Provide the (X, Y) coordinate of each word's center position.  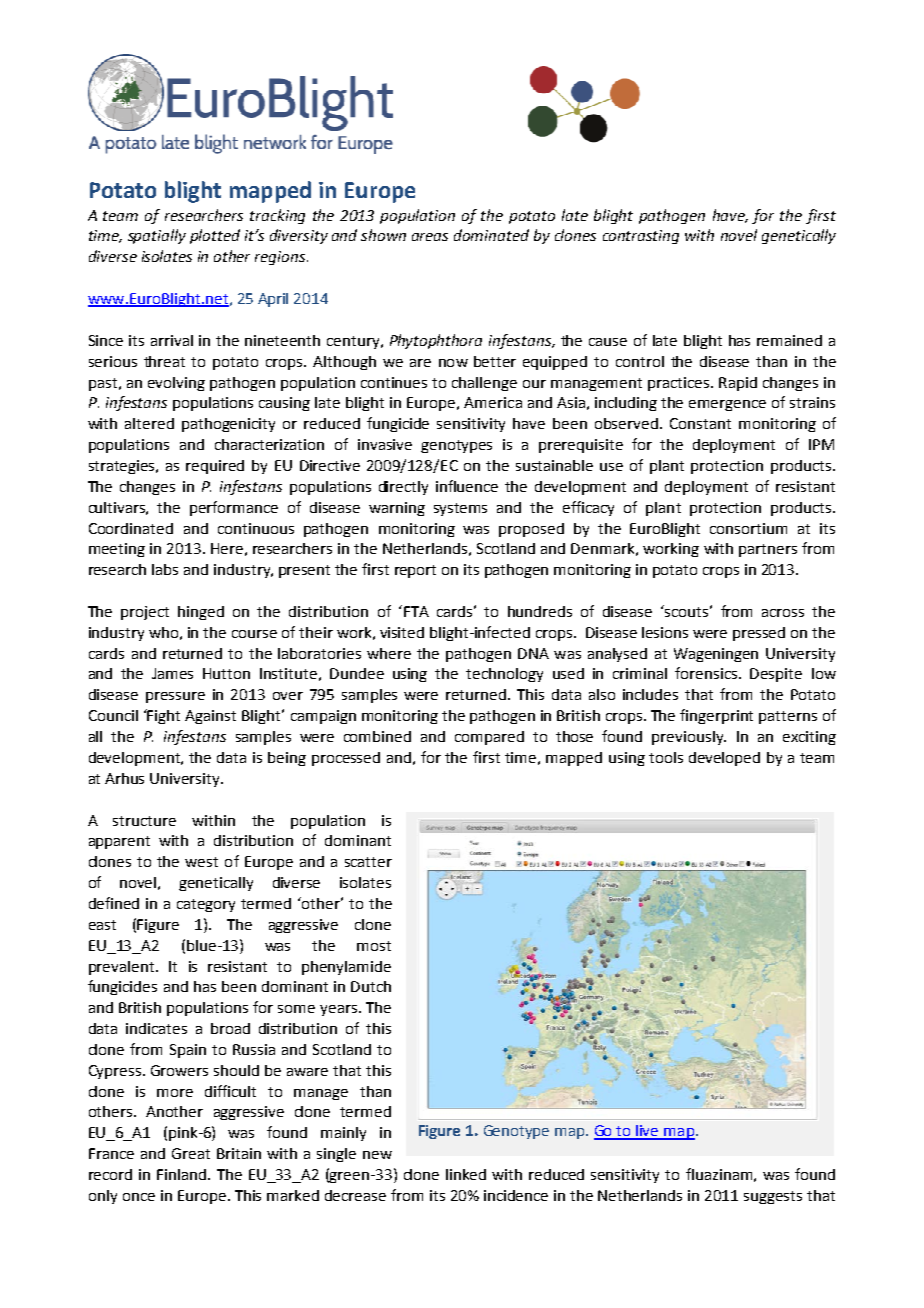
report (415, 571)
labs (165, 569)
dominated (491, 235)
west (201, 862)
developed (724, 759)
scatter (368, 862)
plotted (215, 236)
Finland (183, 1174)
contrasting (641, 237)
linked (466, 1174)
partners (768, 550)
